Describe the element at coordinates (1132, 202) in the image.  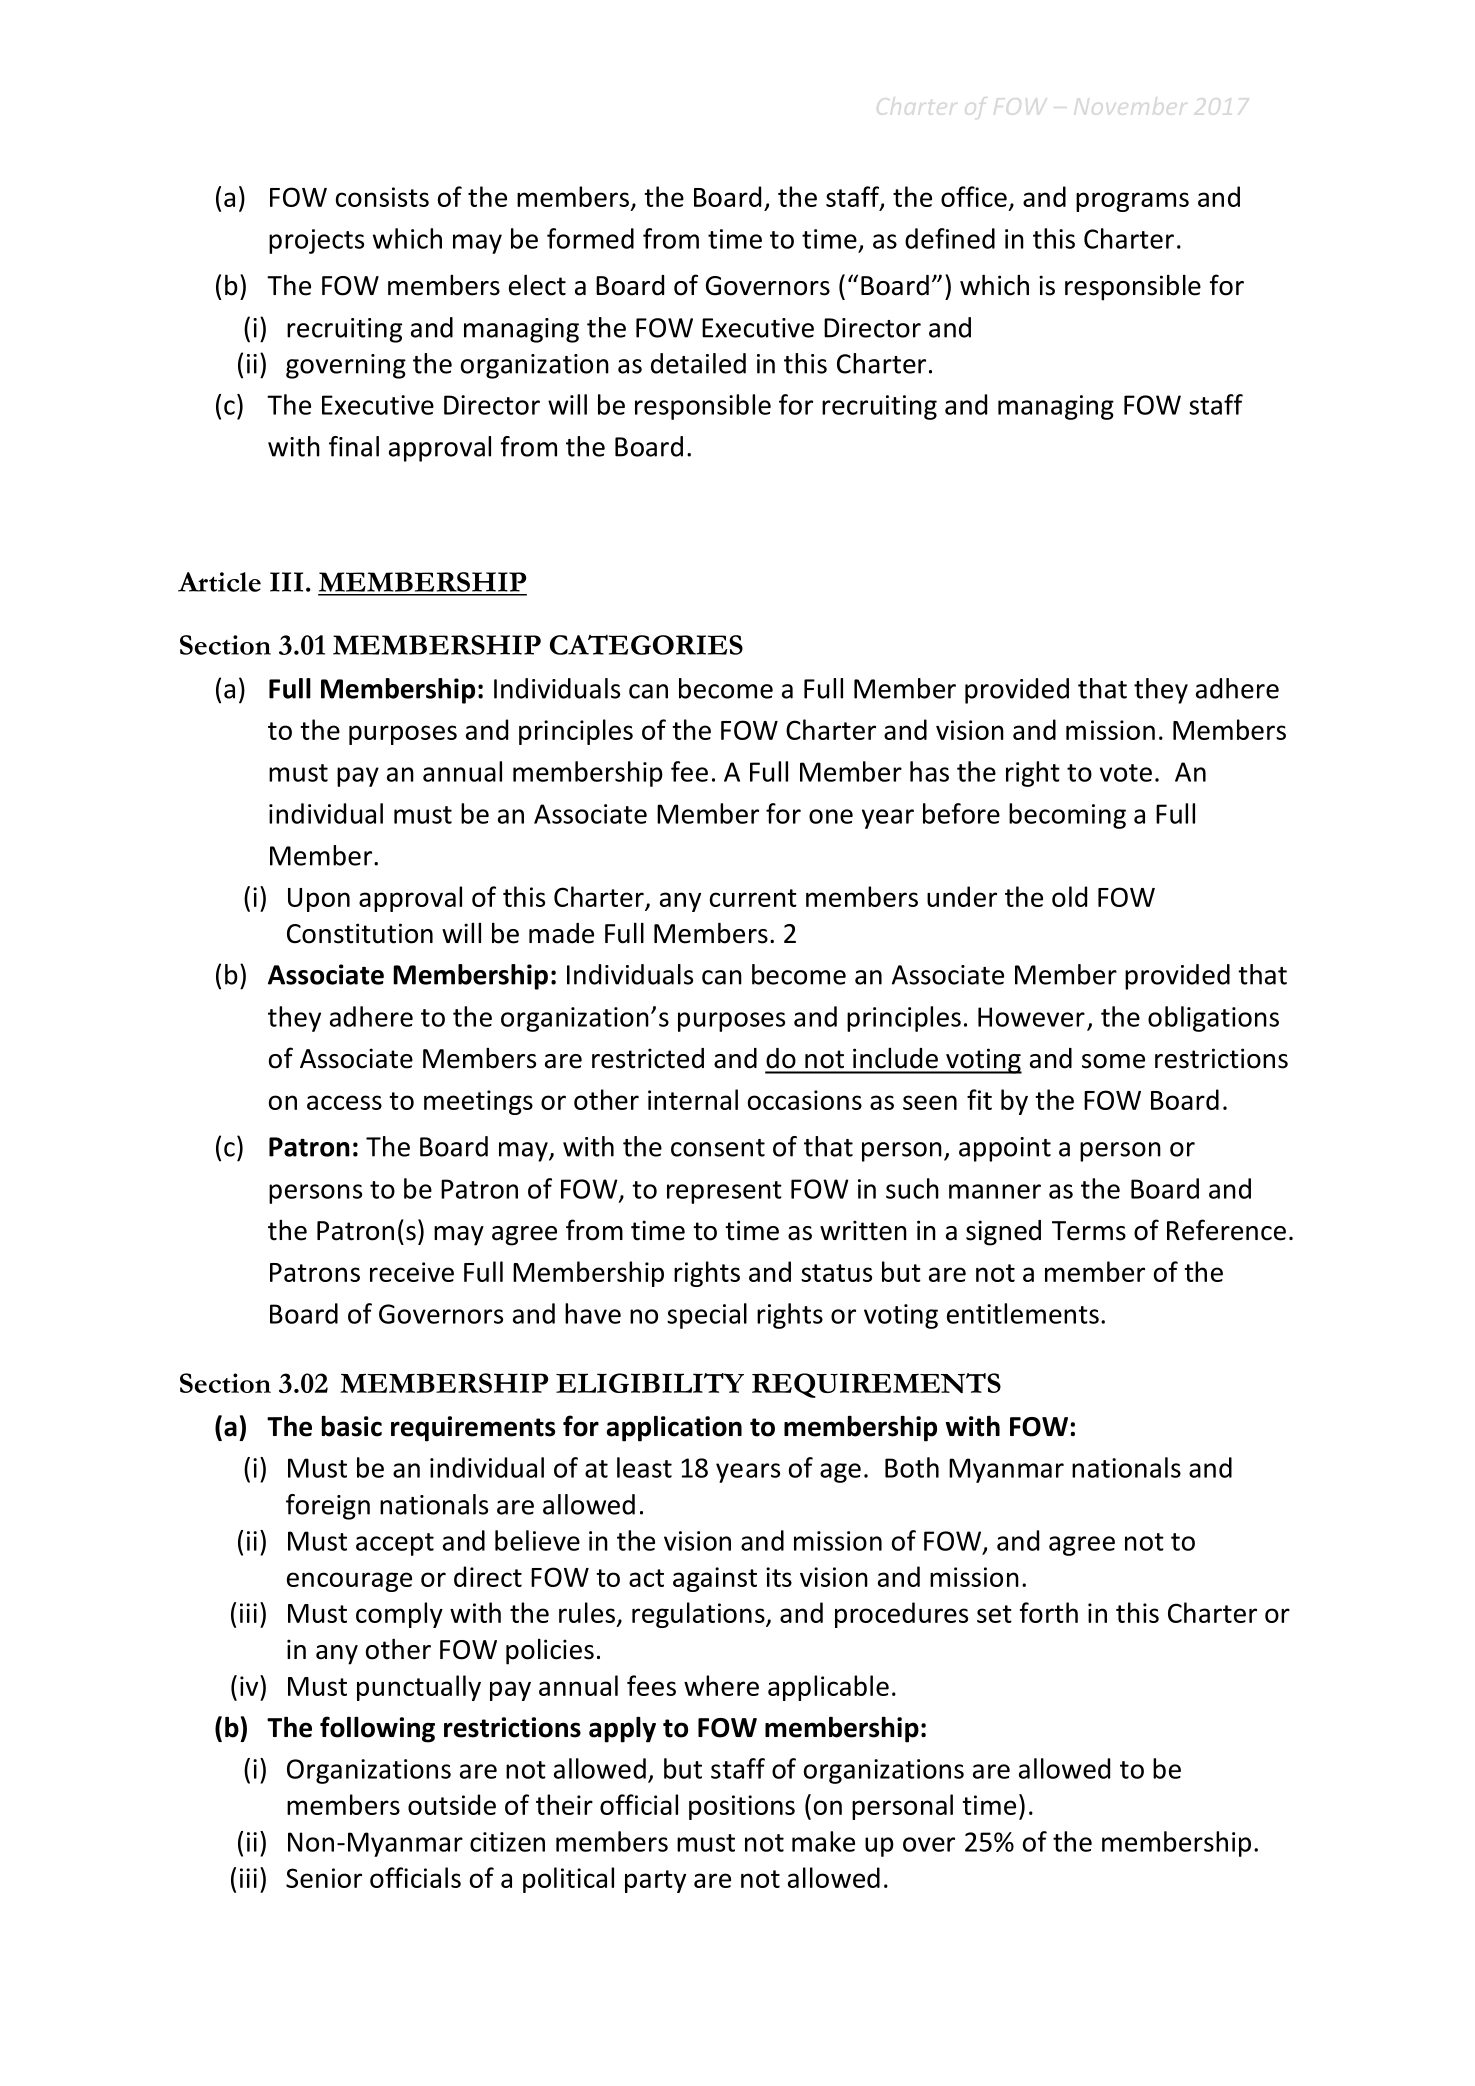
I see `programs` at that location.
